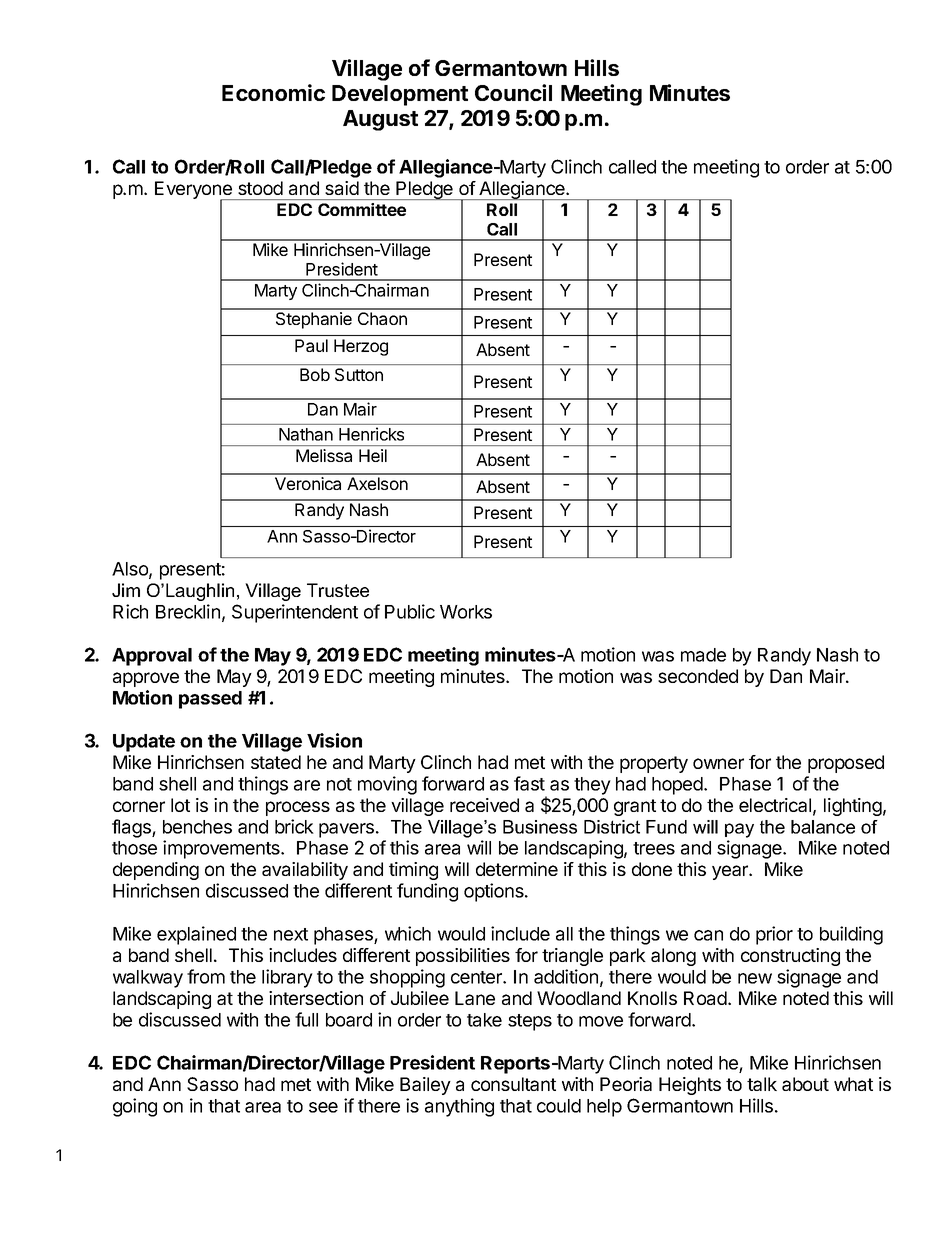 Image resolution: width=952 pixels, height=1233 pixels. What do you see at coordinates (513, 1084) in the image?
I see `consultant` at bounding box center [513, 1084].
